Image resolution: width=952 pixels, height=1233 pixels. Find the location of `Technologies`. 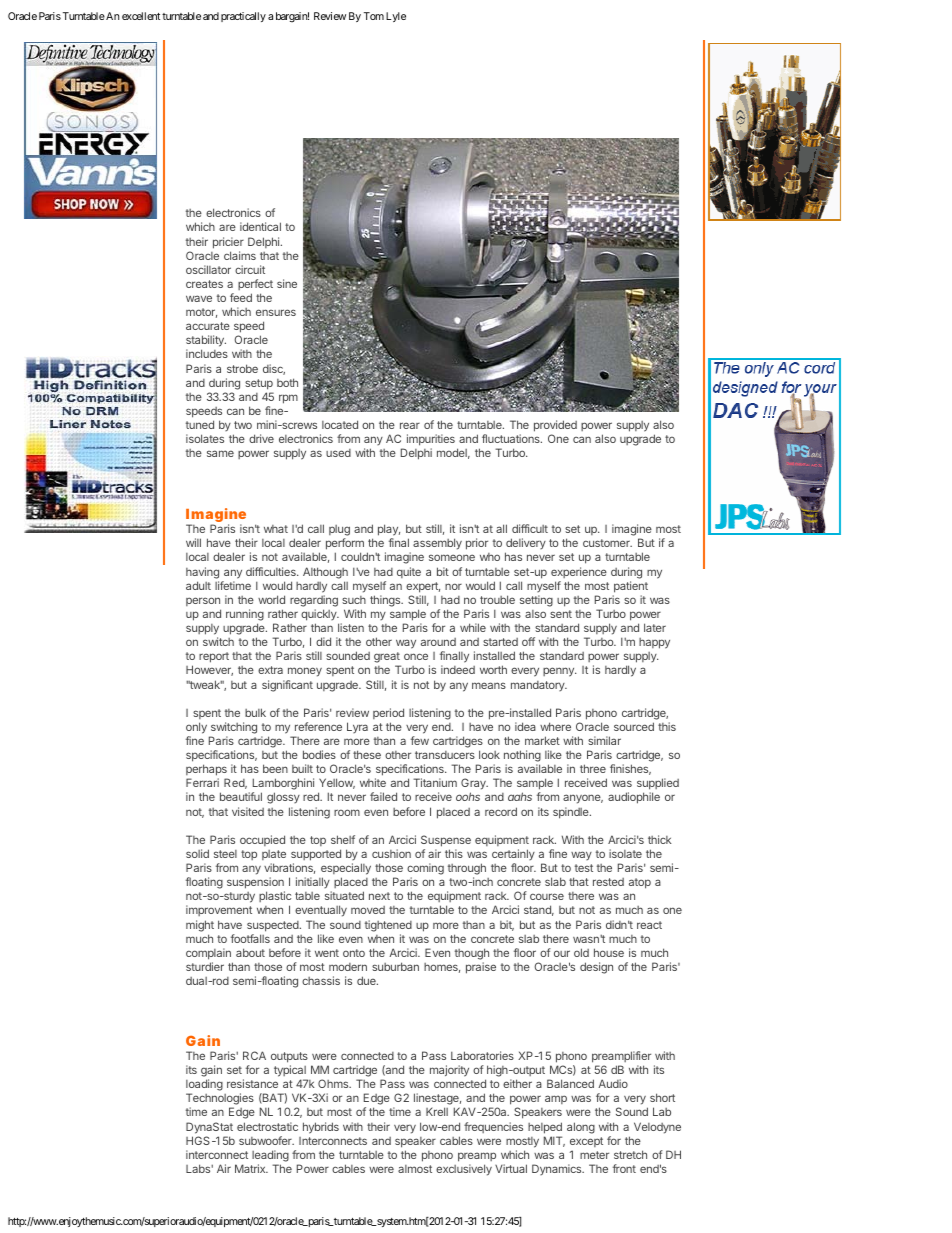

Technologies is located at coordinates (220, 1100).
